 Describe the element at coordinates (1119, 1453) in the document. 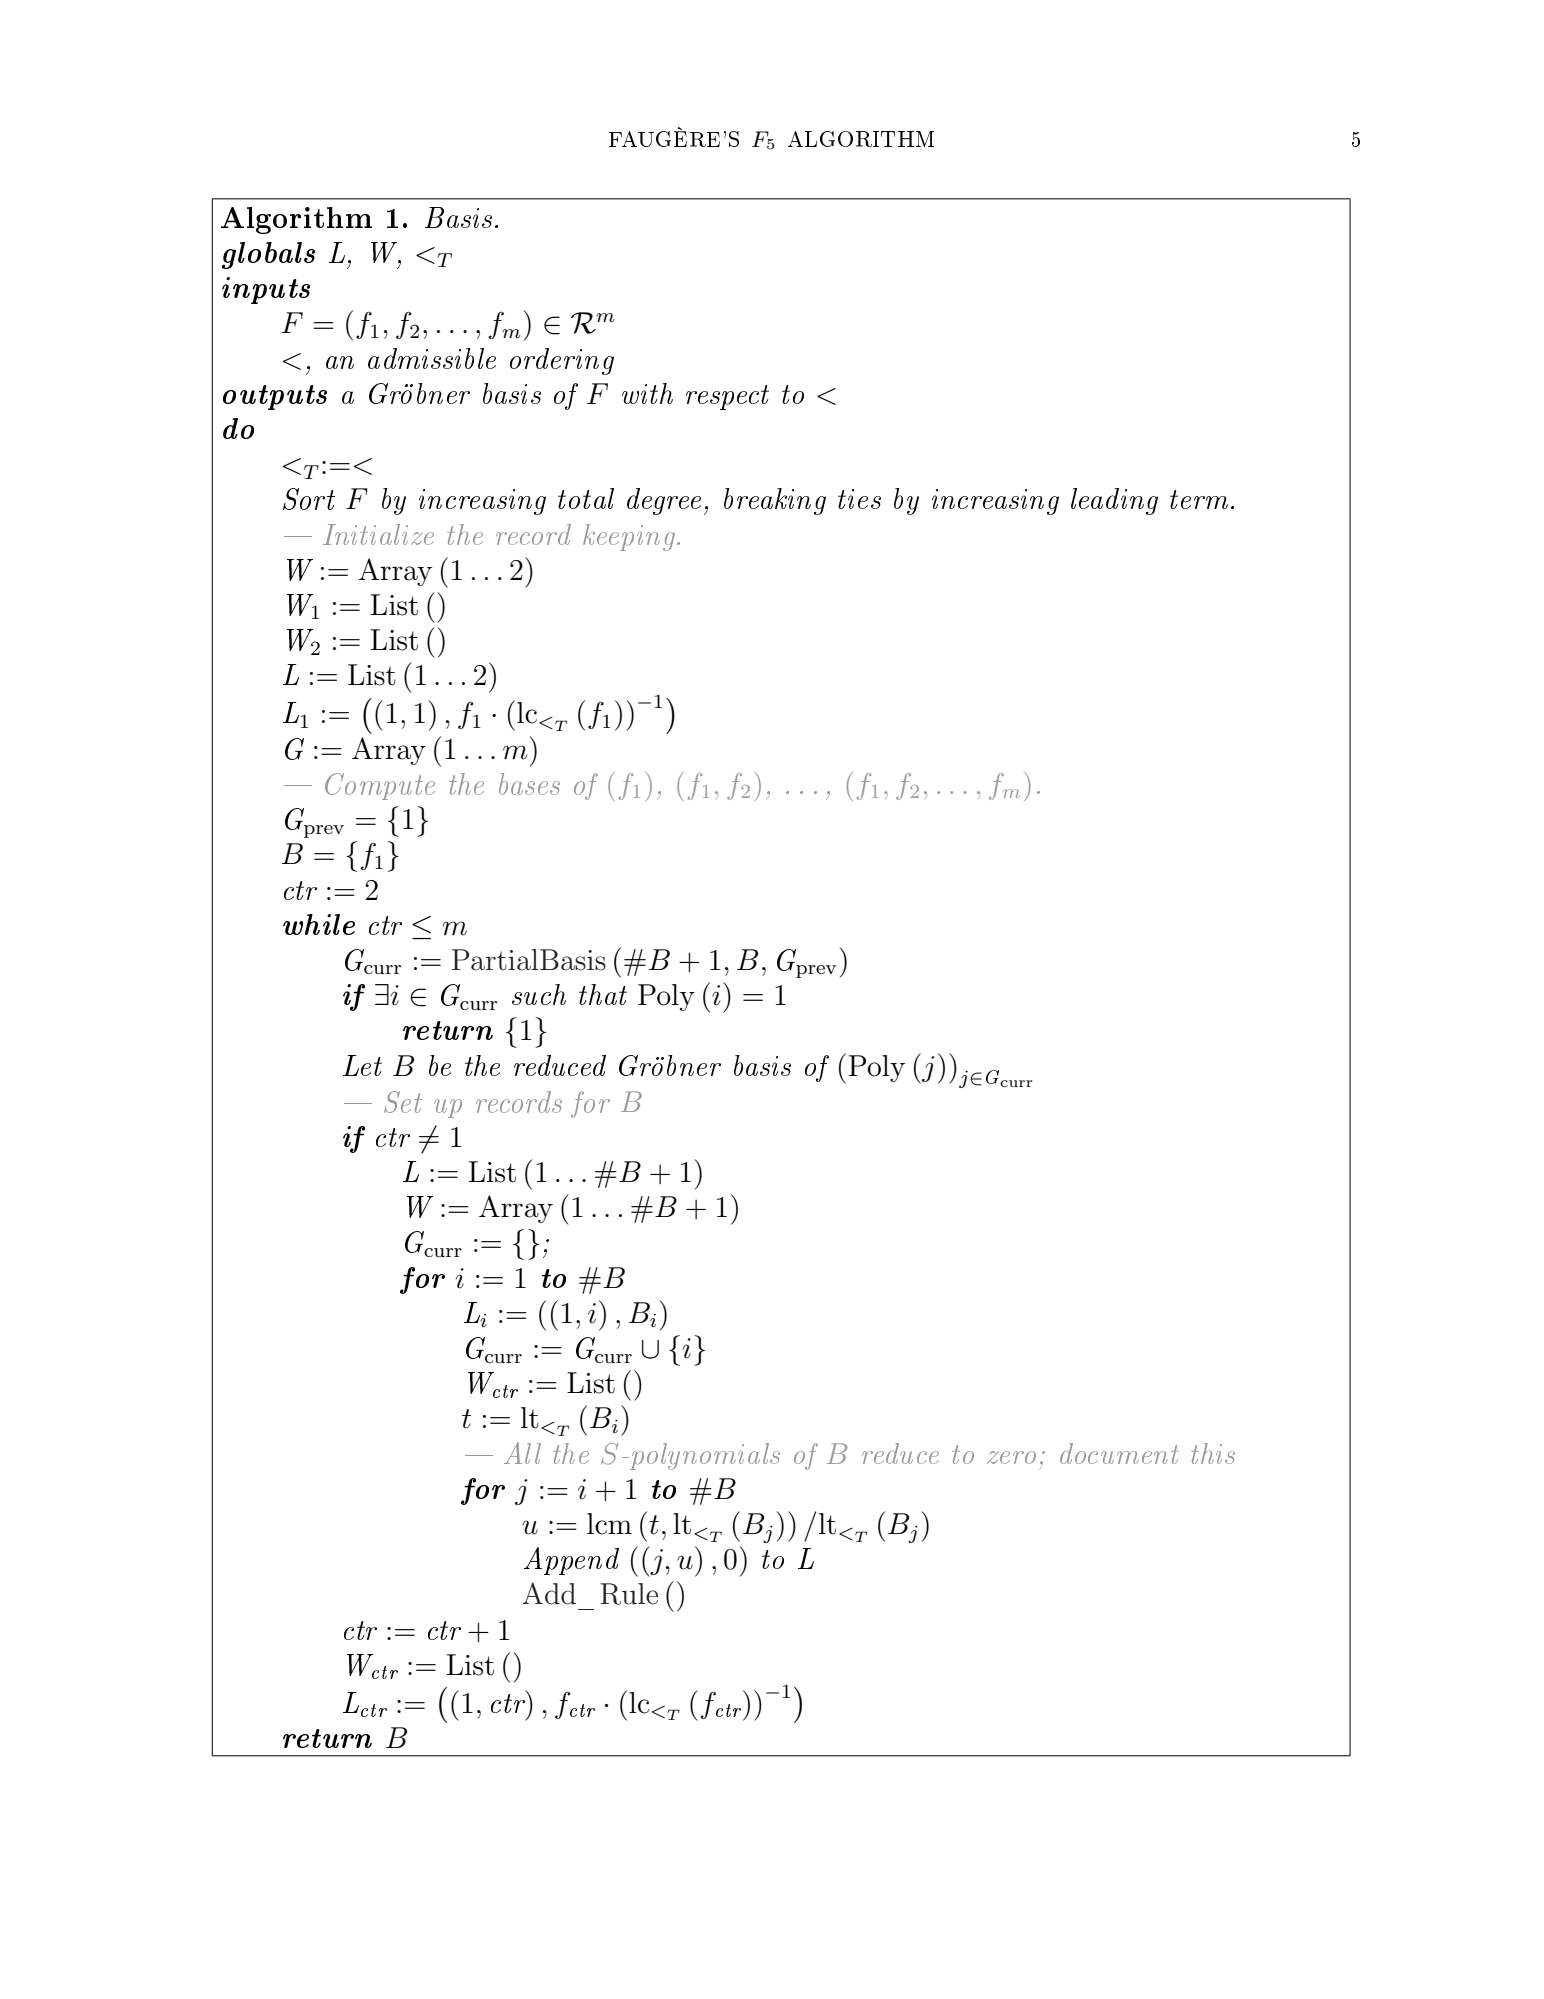

I see `document` at that location.
